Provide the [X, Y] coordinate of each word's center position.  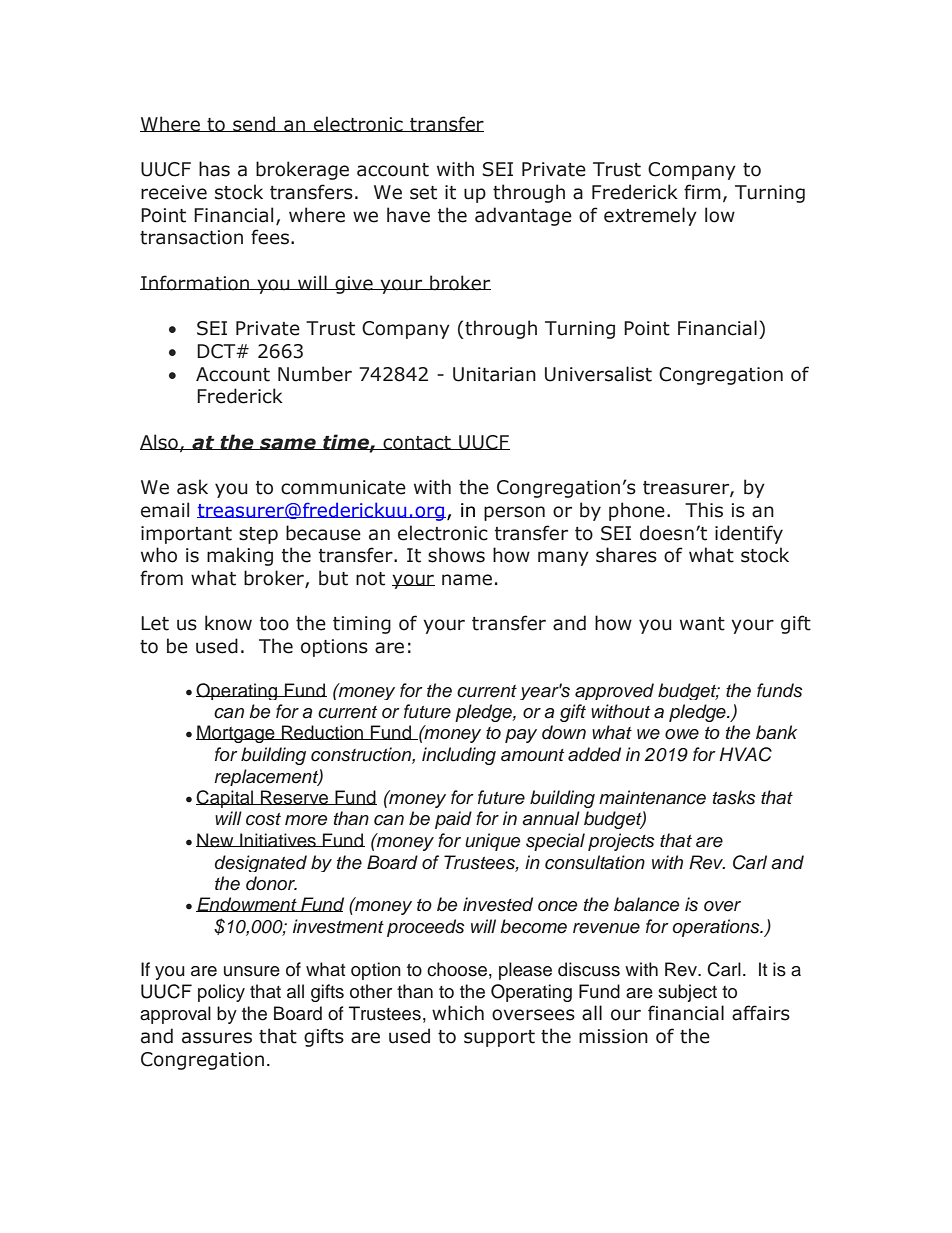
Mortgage [236, 734]
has [214, 169]
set [423, 193]
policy [221, 993]
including [459, 756]
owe [682, 734]
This [704, 510]
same [288, 444]
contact [417, 443]
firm [702, 191]
